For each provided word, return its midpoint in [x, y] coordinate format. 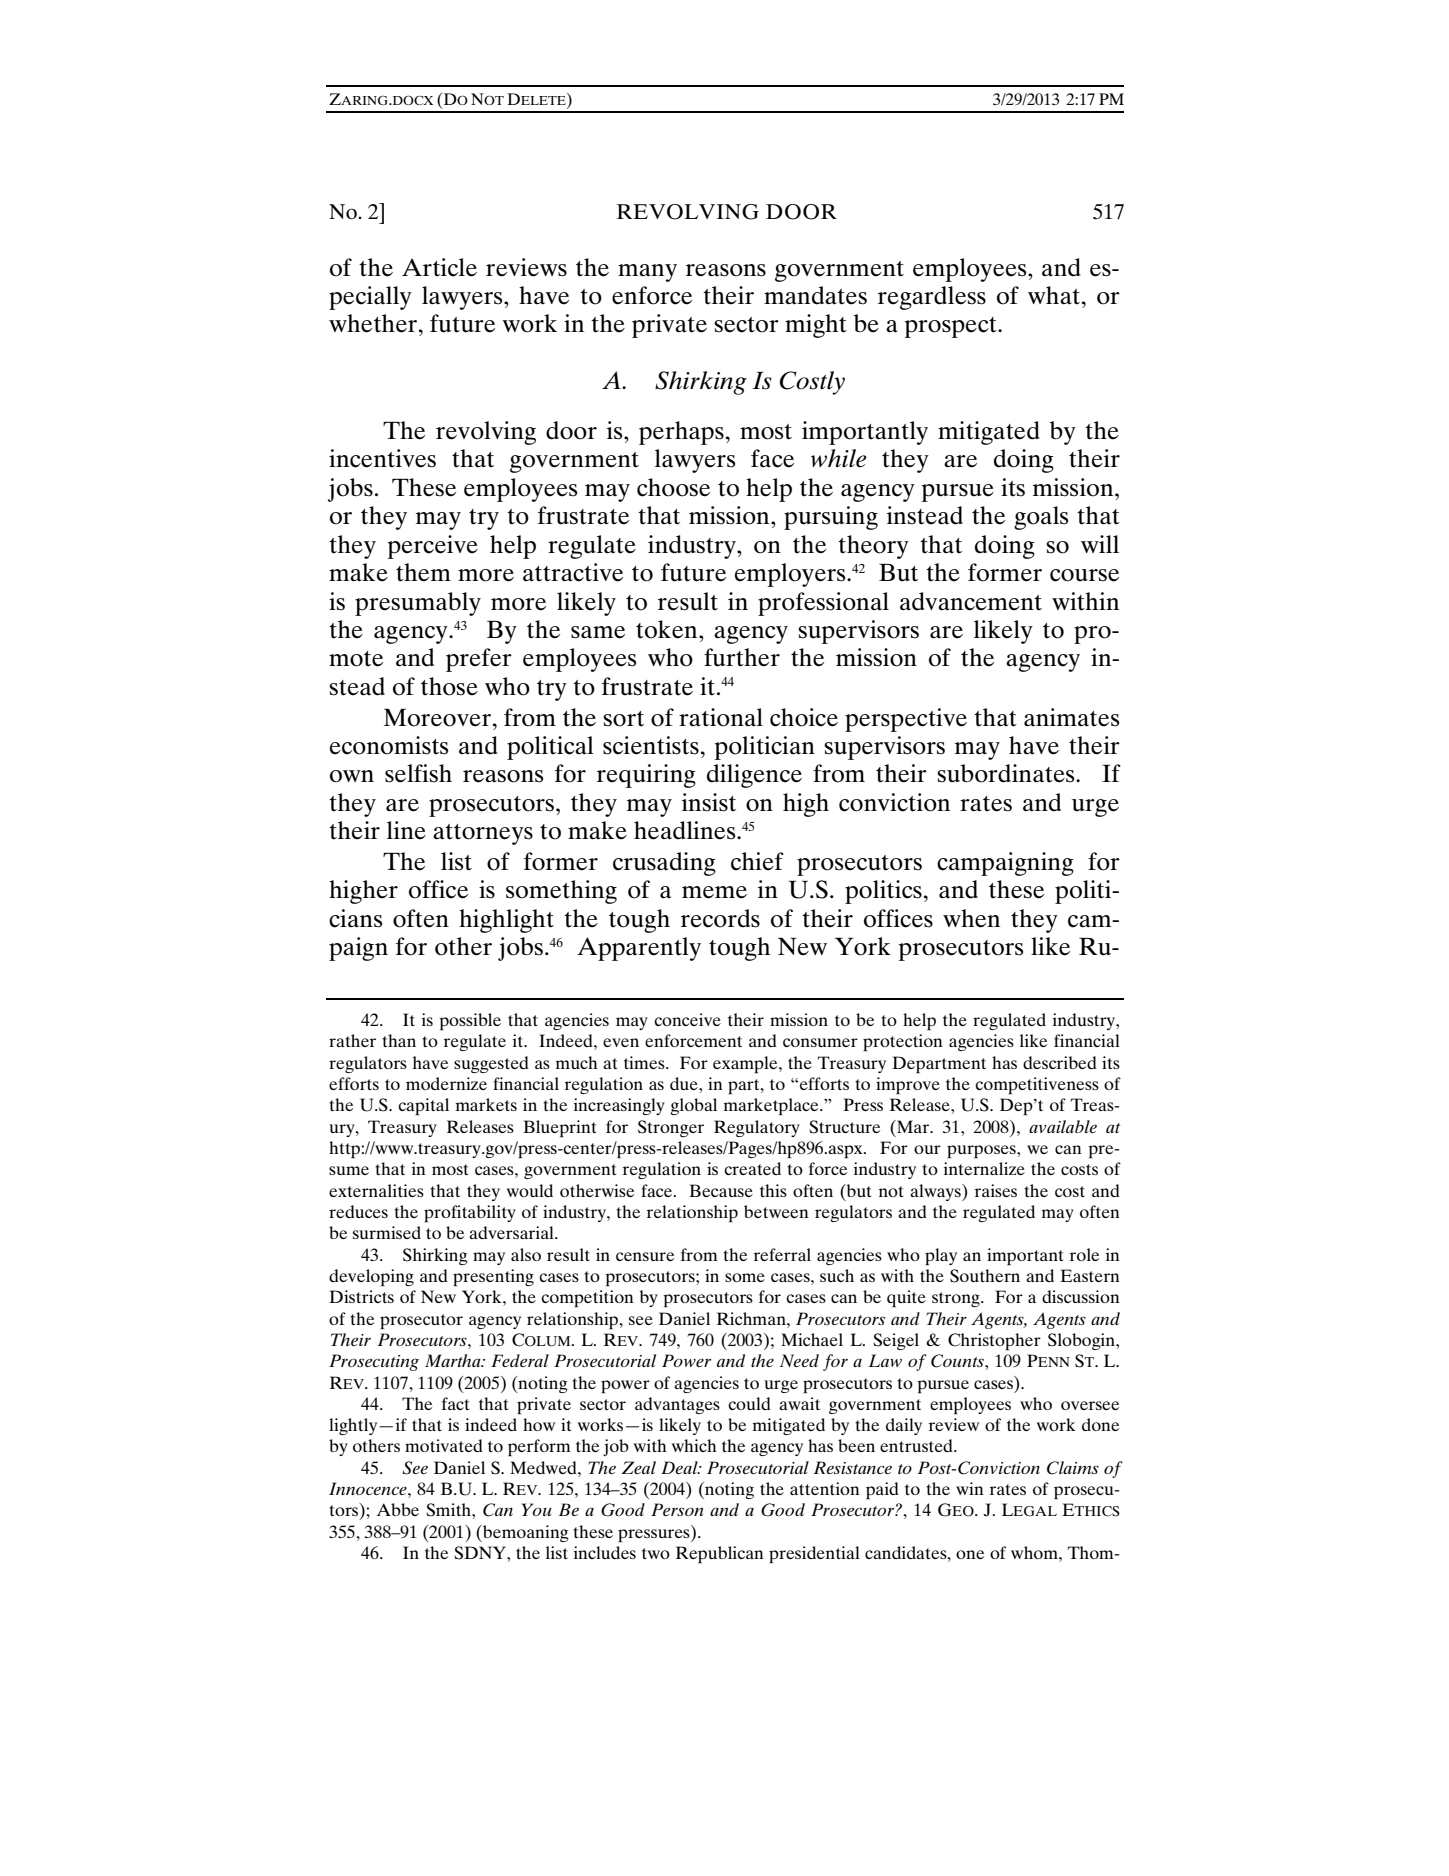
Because [721, 1190]
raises [996, 1190]
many [647, 273]
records [720, 918]
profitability [470, 1213]
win [970, 1488]
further [742, 657]
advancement [971, 601]
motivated [444, 1445]
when [971, 918]
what [1054, 295]
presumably [418, 604]
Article [439, 267]
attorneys [483, 834]
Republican [720, 1554]
